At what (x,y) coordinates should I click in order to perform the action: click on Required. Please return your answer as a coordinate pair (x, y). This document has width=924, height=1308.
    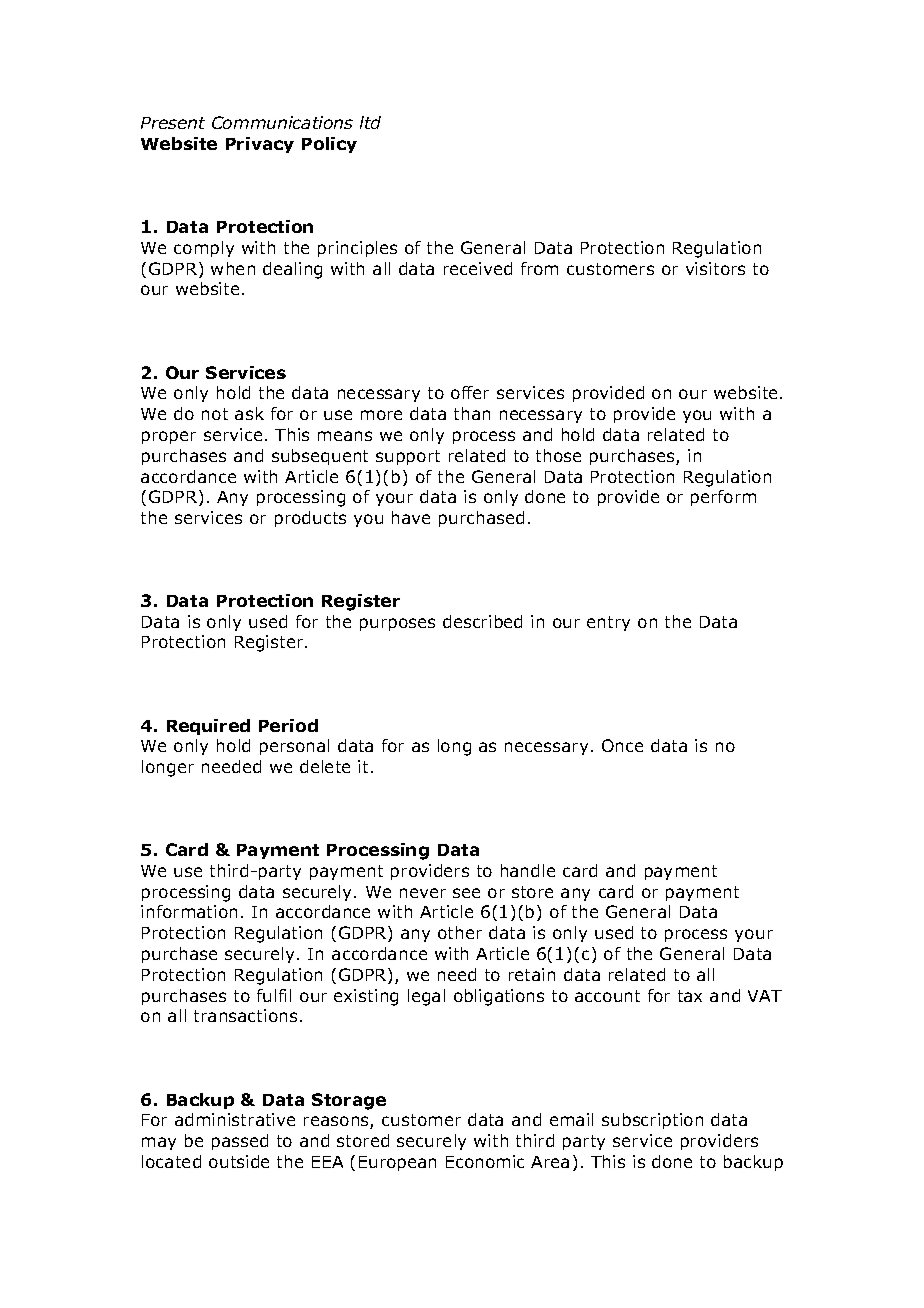
    Looking at the image, I should click on (208, 727).
